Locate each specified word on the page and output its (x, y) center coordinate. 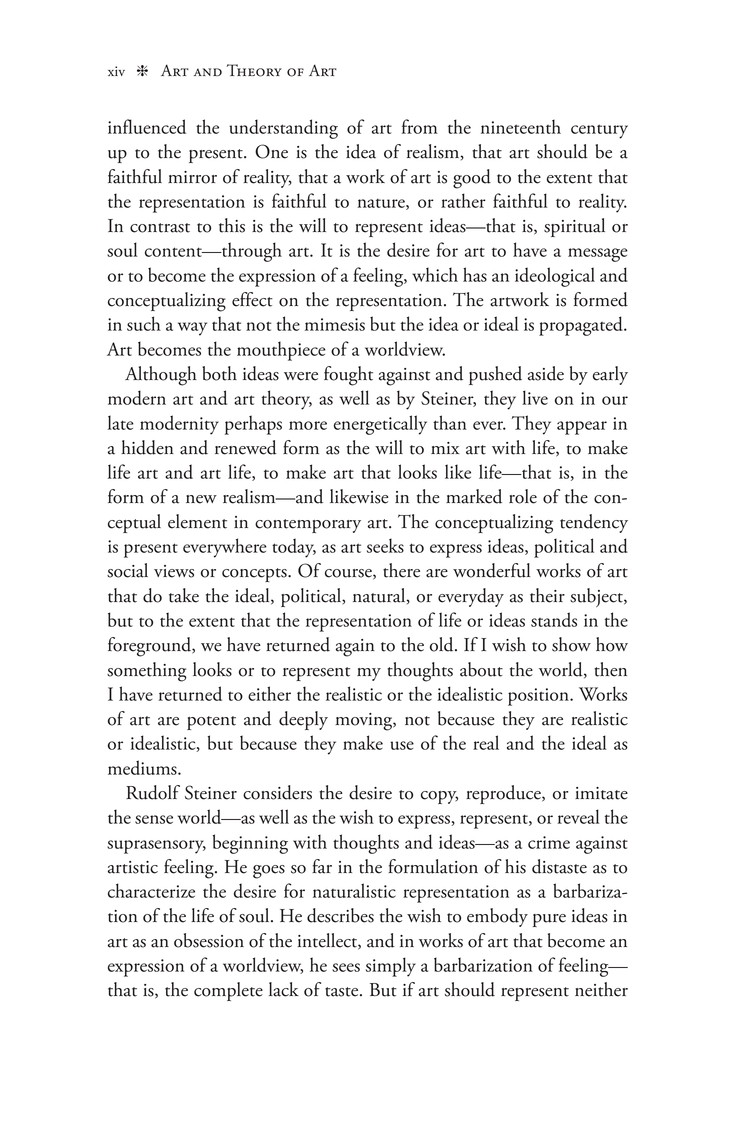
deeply (303, 720)
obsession (209, 940)
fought (348, 376)
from (420, 126)
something (147, 672)
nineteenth (521, 126)
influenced (147, 126)
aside (546, 373)
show (571, 644)
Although (161, 376)
